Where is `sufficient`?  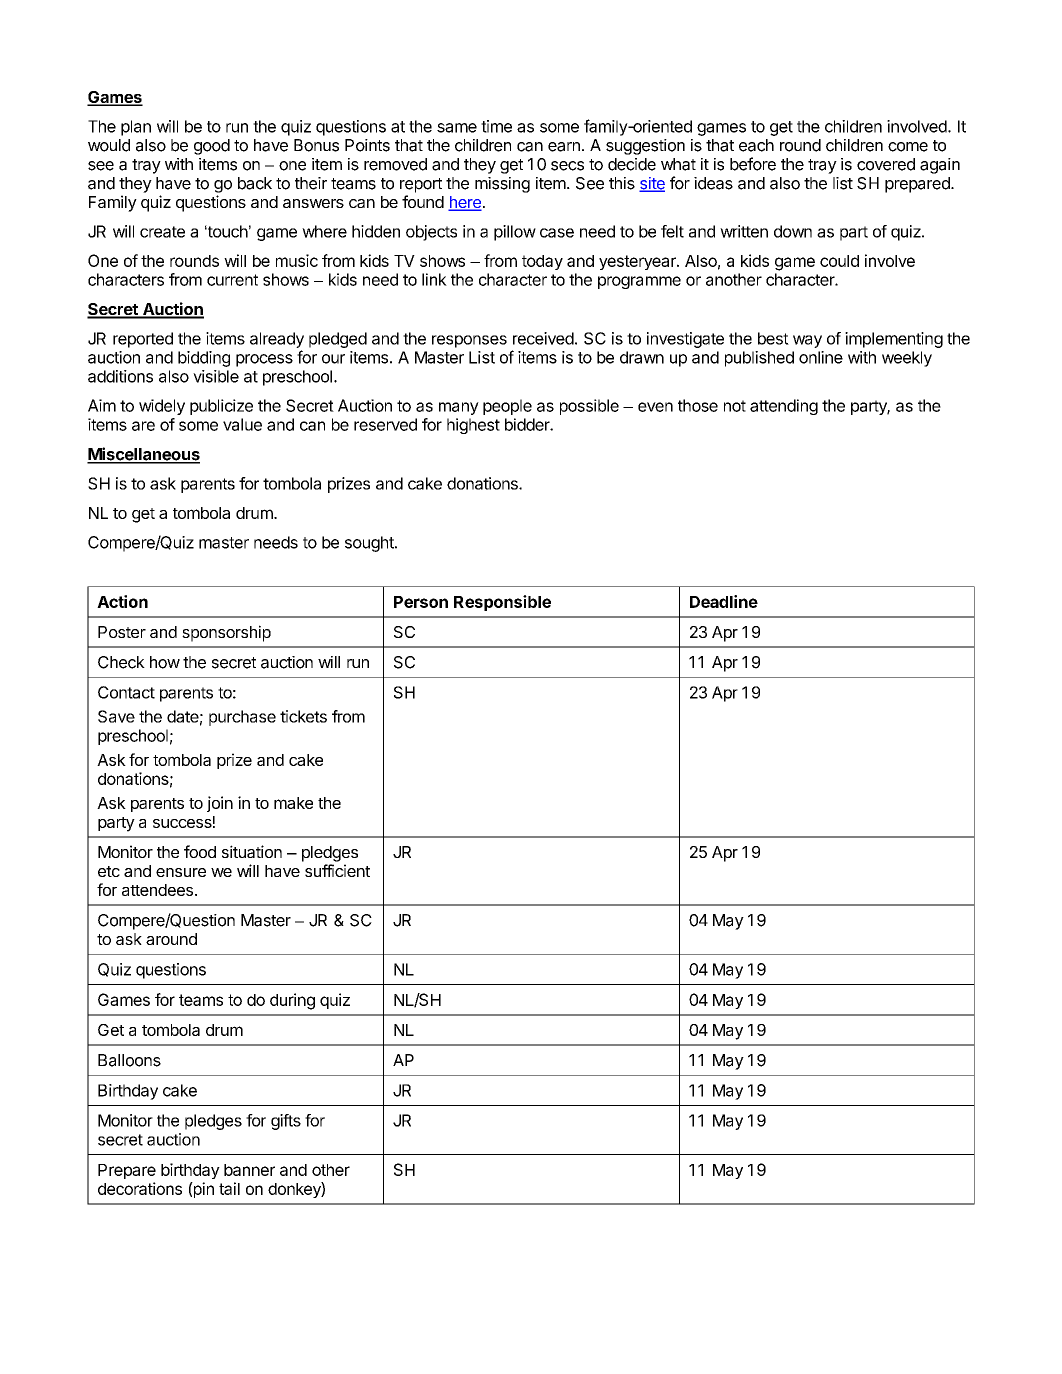
sufficient is located at coordinates (337, 870).
